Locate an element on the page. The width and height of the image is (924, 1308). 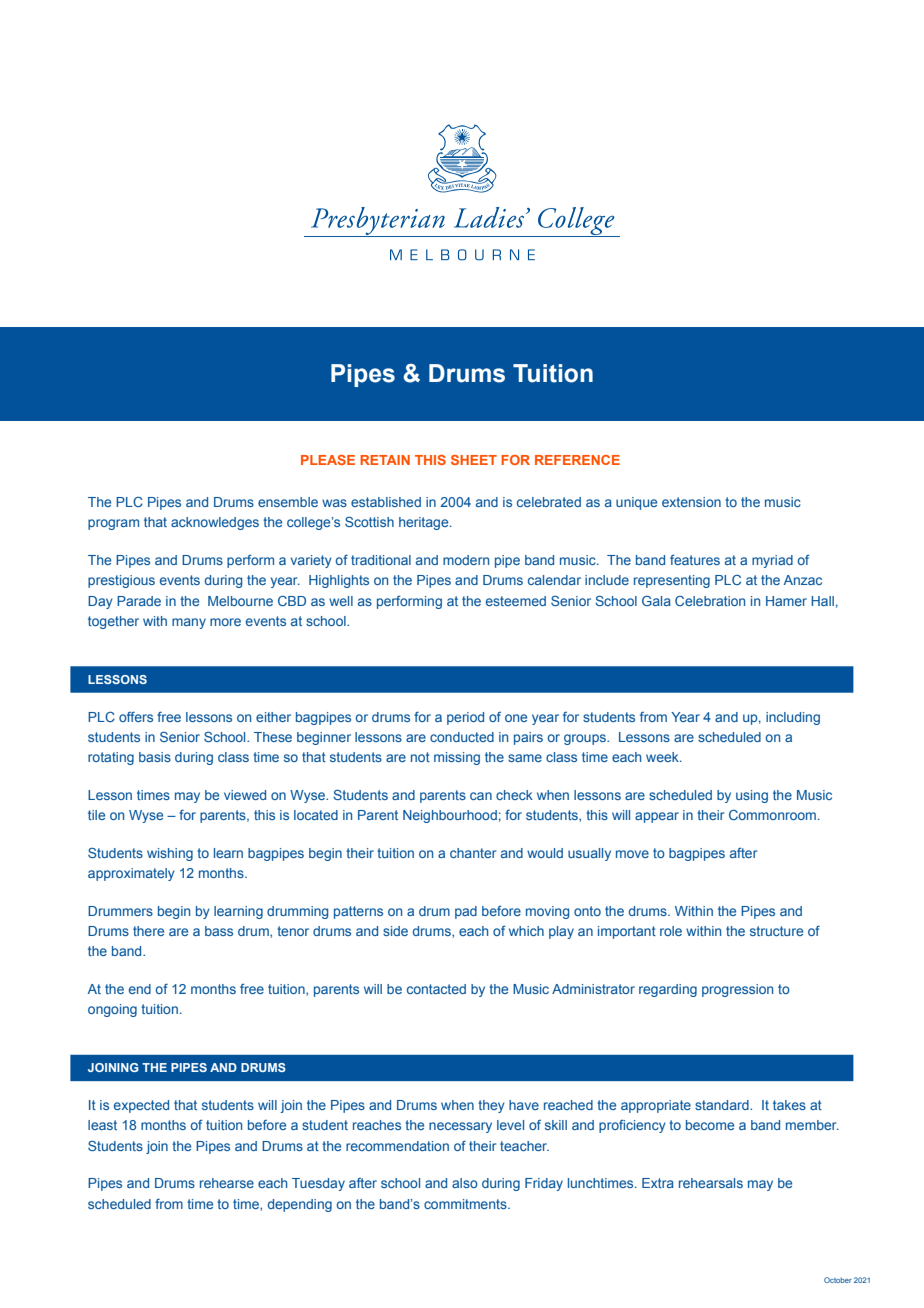
rehearse is located at coordinates (227, 1183).
